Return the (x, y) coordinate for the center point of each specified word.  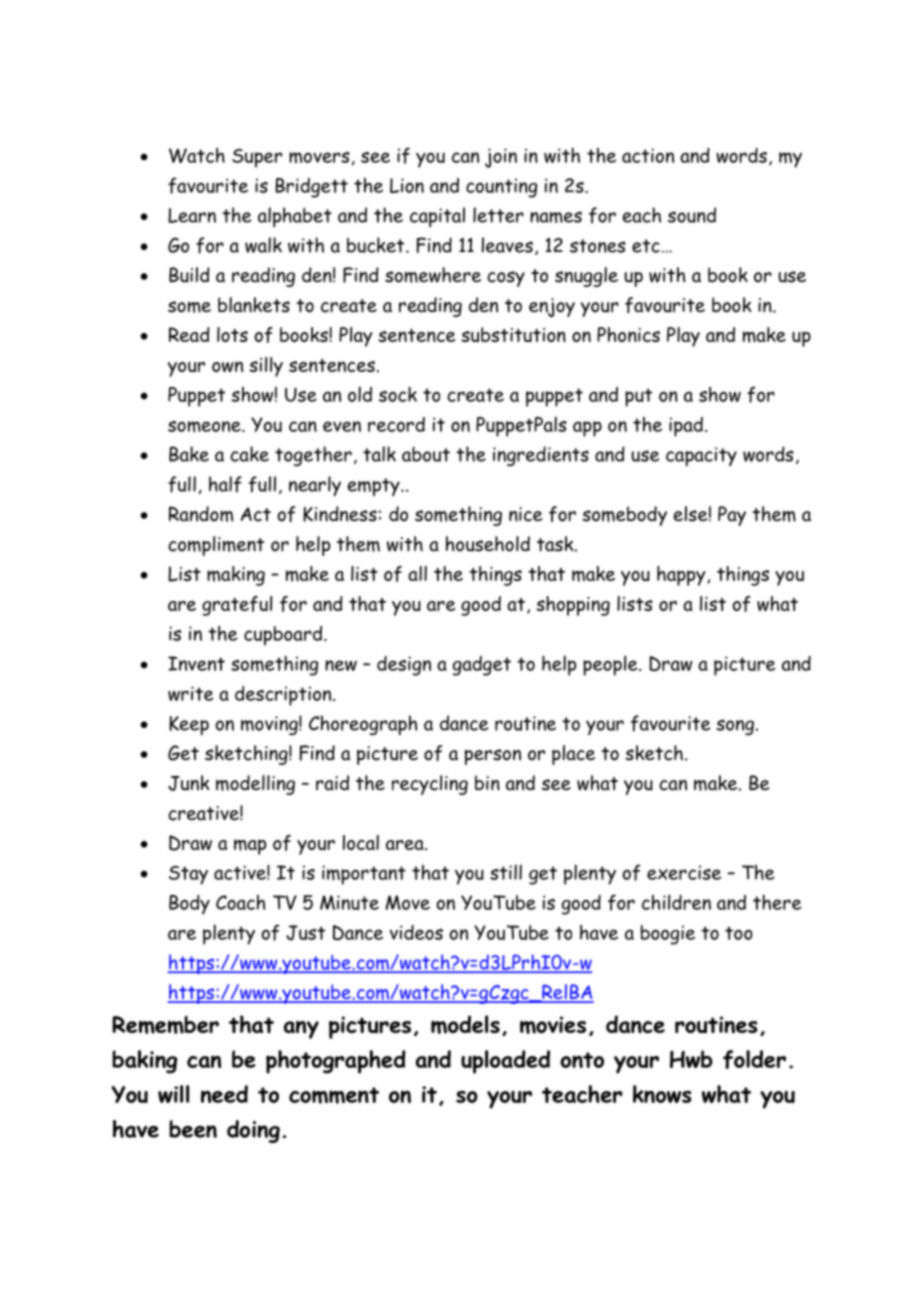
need (224, 1094)
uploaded (505, 1062)
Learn (192, 215)
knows (662, 1094)
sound (692, 215)
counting (501, 188)
